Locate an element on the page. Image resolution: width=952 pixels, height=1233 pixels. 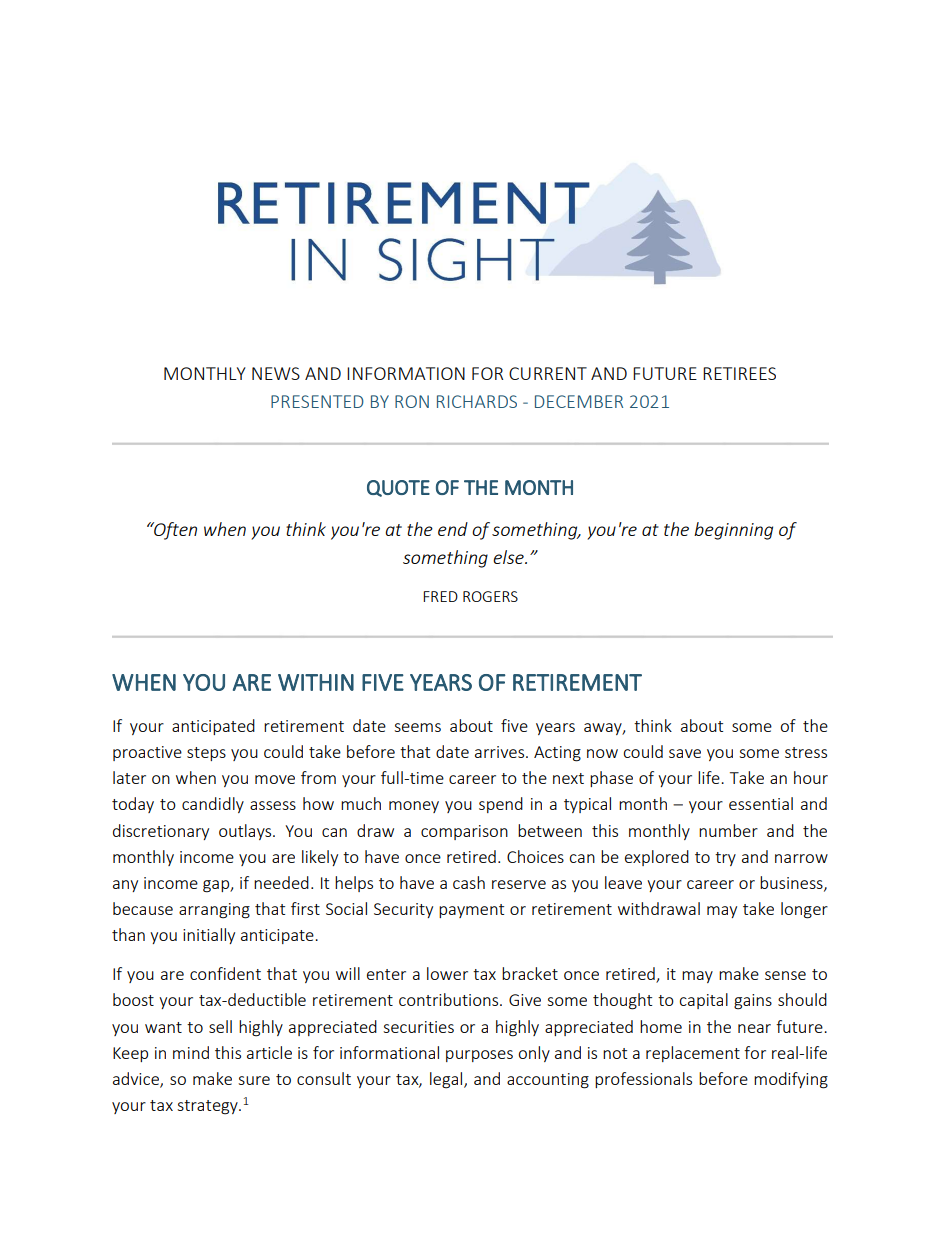
purposes is located at coordinates (479, 1056).
